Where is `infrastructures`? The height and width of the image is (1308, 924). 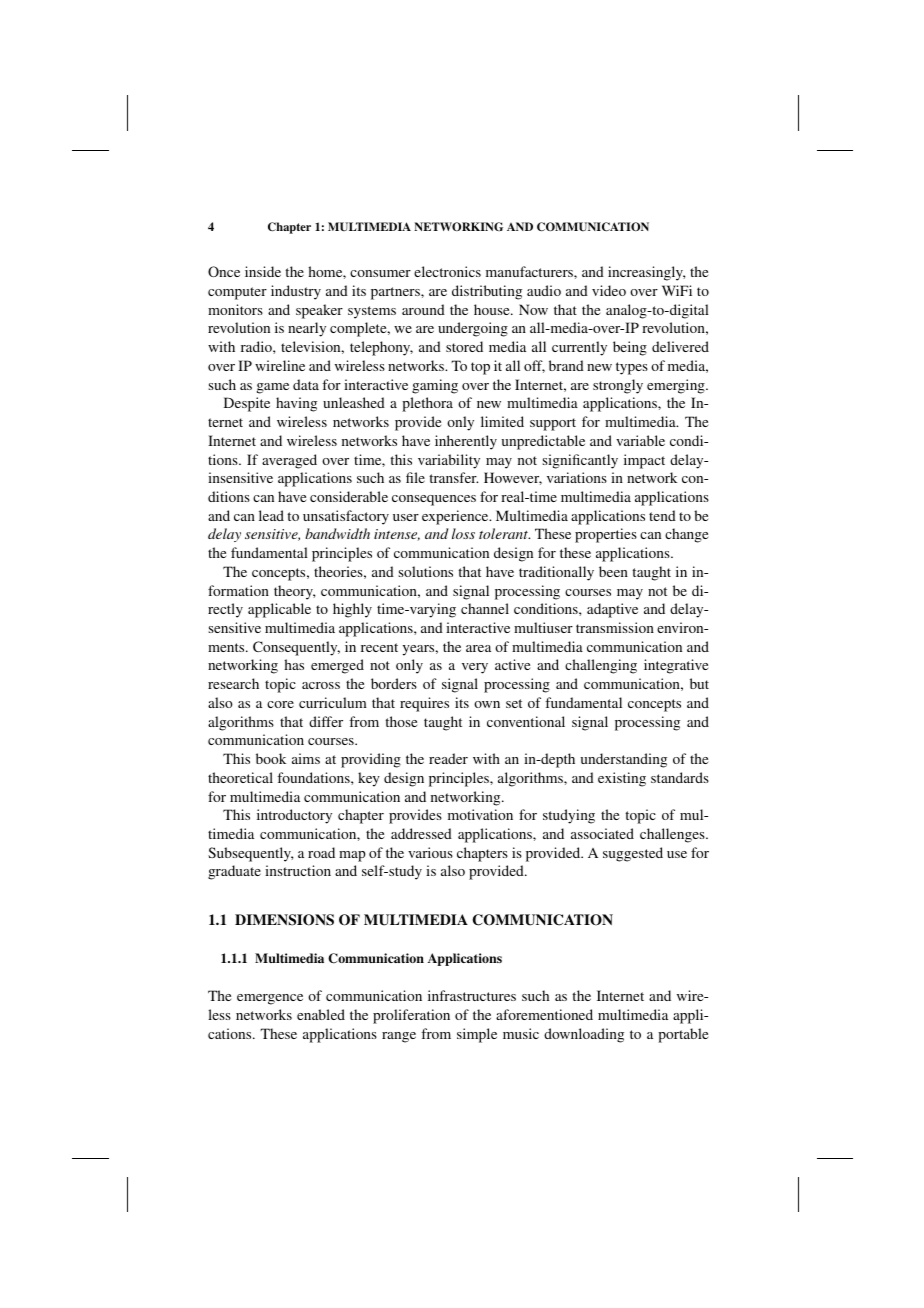
infrastructures is located at coordinates (472, 995).
